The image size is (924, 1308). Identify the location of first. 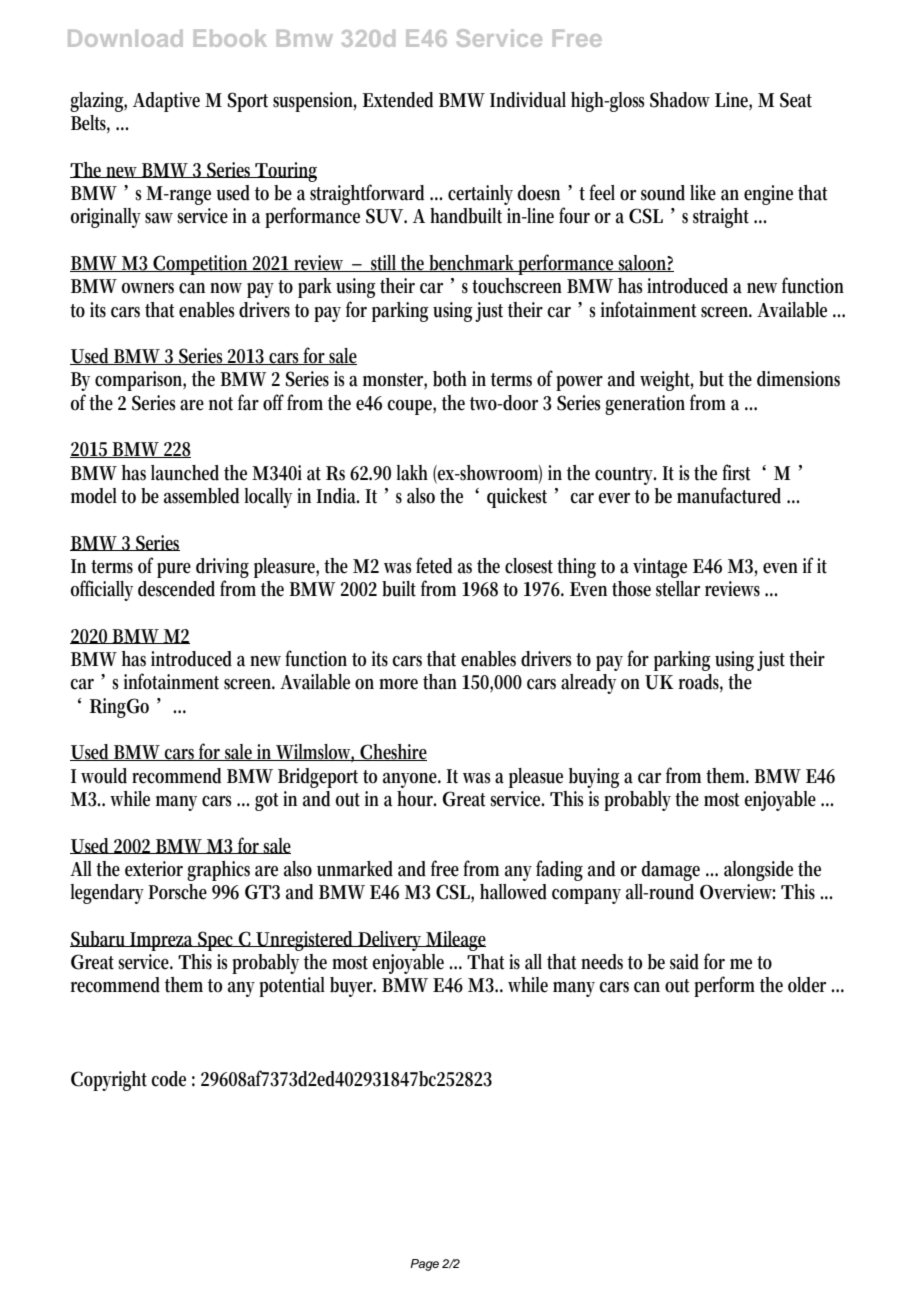
(736, 472).
